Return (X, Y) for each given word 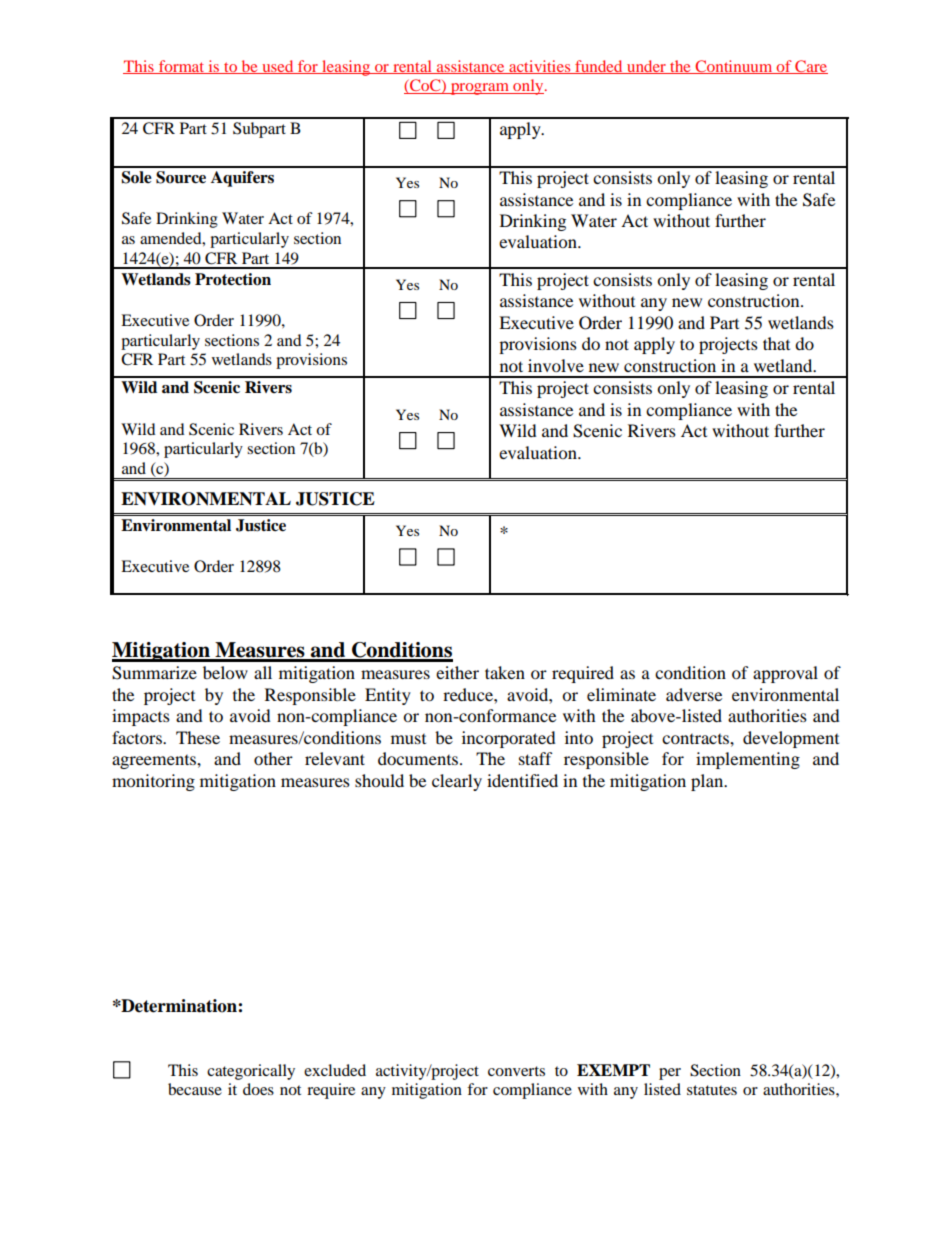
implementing (748, 760)
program (480, 89)
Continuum (734, 67)
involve (556, 365)
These (198, 737)
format (182, 67)
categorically (251, 1072)
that (776, 343)
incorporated (509, 739)
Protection (233, 279)
